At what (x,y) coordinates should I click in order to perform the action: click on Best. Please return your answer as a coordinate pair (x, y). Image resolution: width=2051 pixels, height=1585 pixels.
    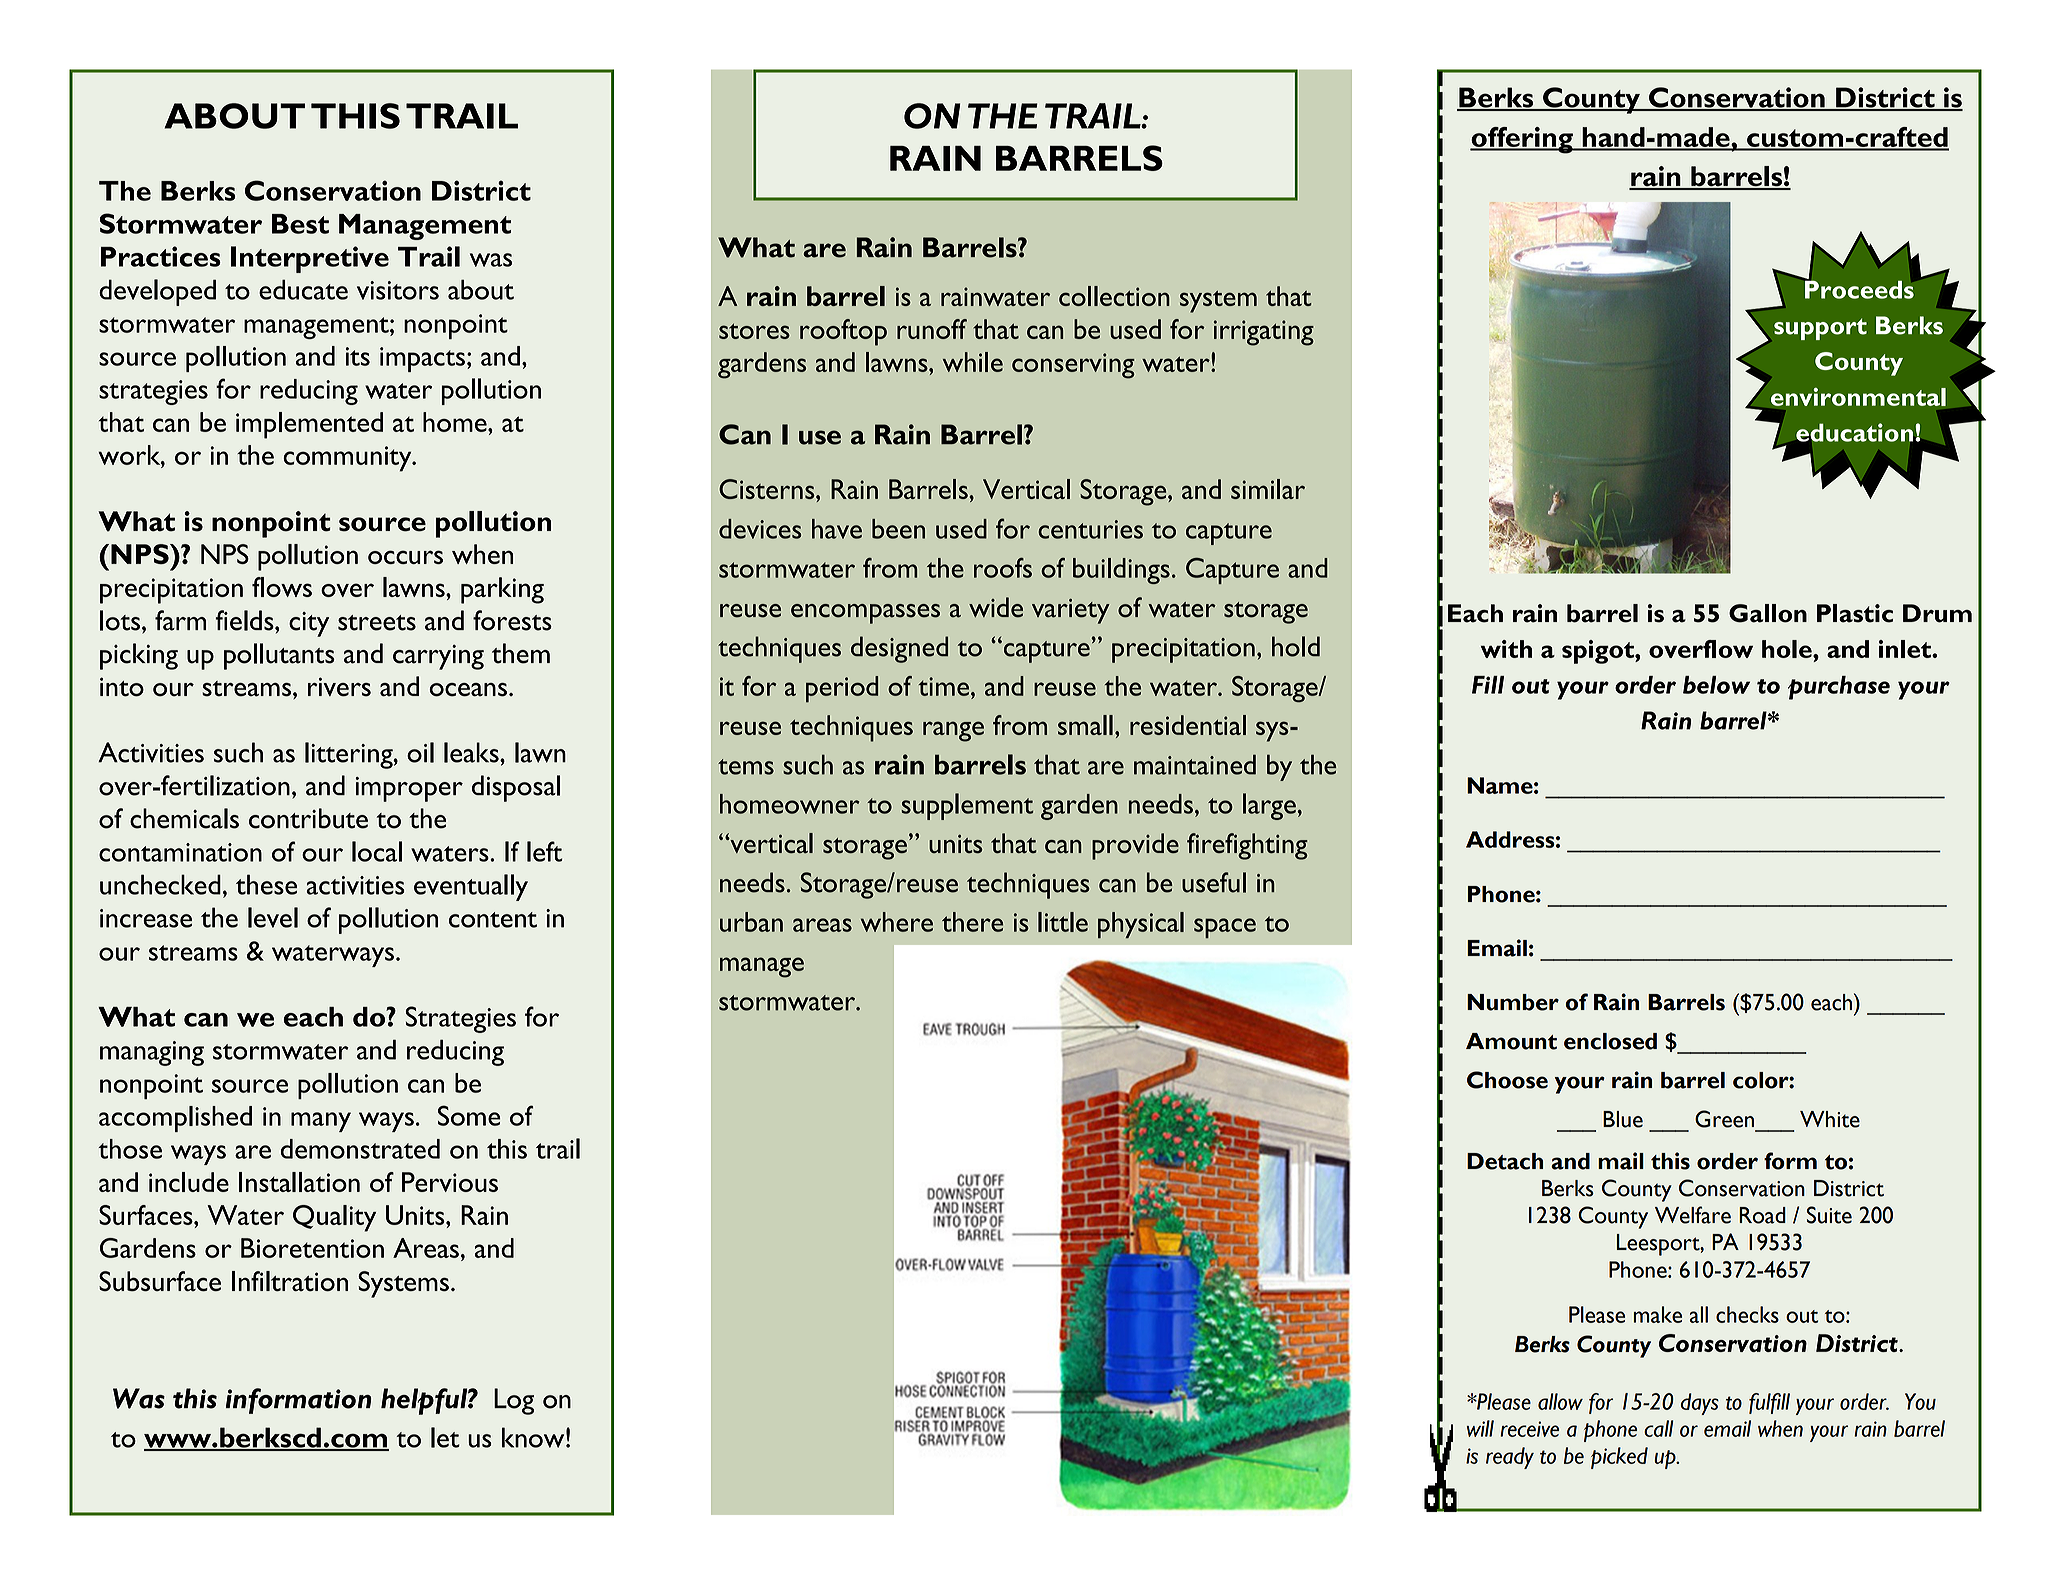
    Looking at the image, I should click on (300, 224).
